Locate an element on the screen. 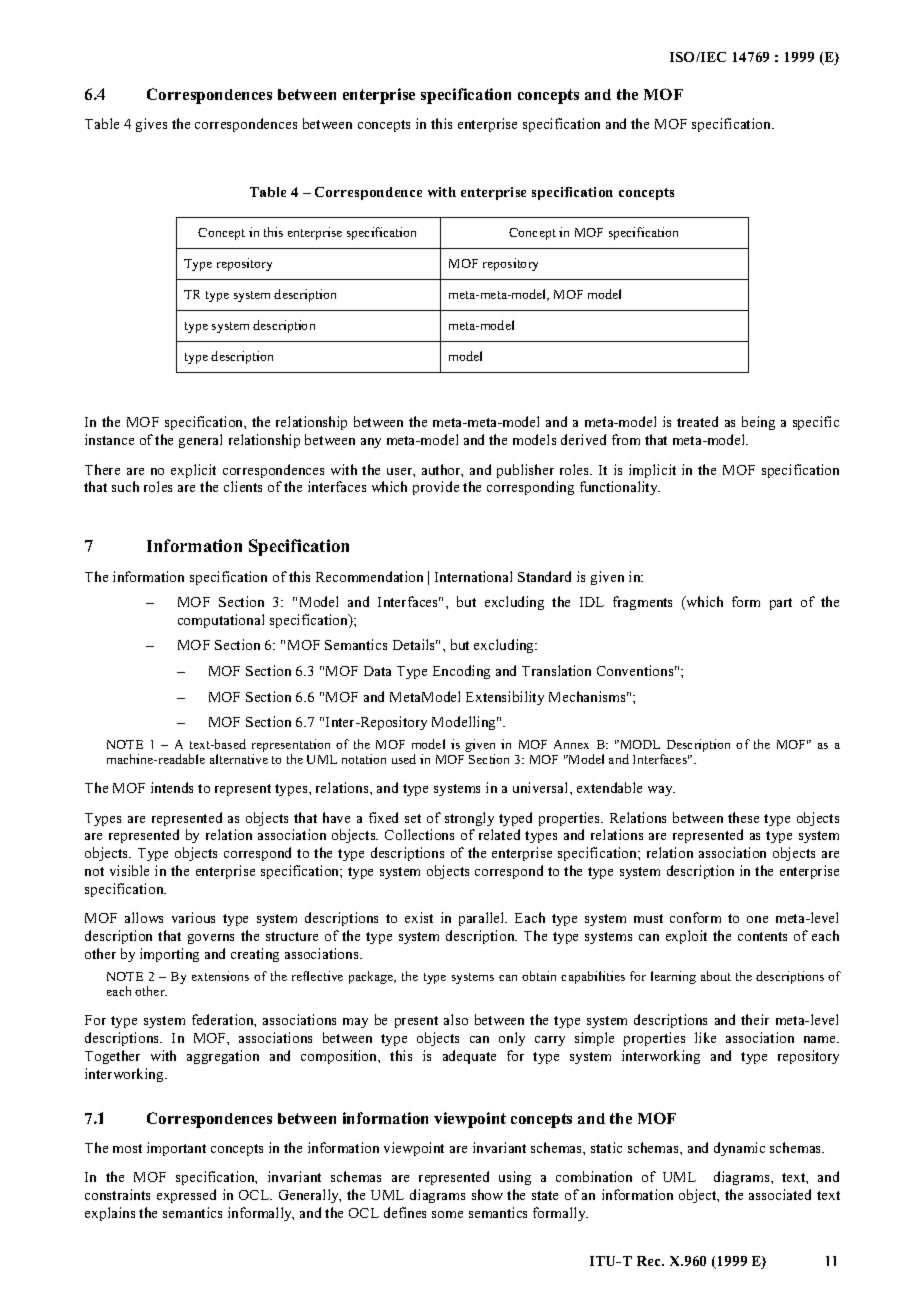 Image resolution: width=924 pixels, height=1308 pixels. expressed is located at coordinates (186, 1196).
